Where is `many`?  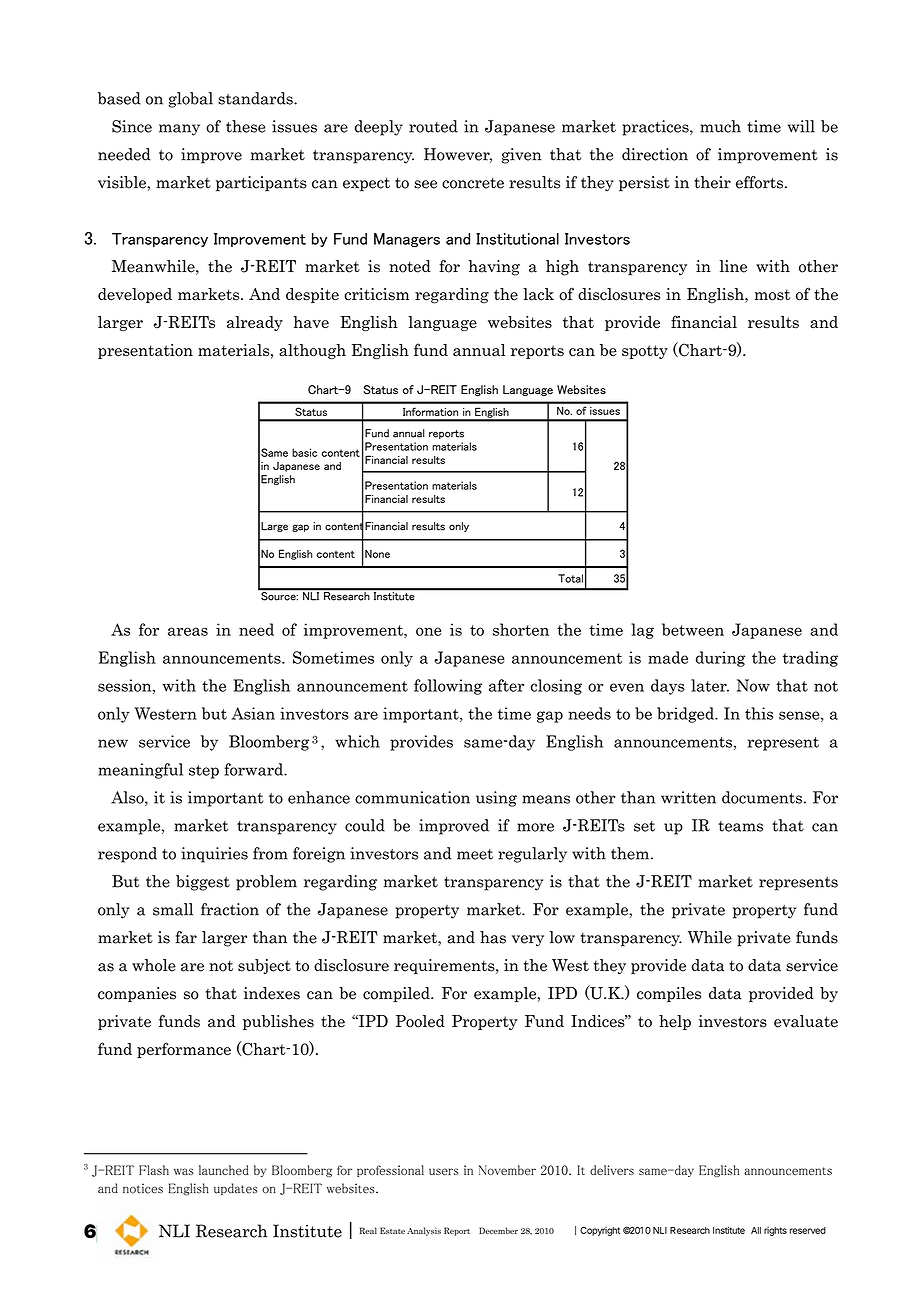 many is located at coordinates (179, 130).
